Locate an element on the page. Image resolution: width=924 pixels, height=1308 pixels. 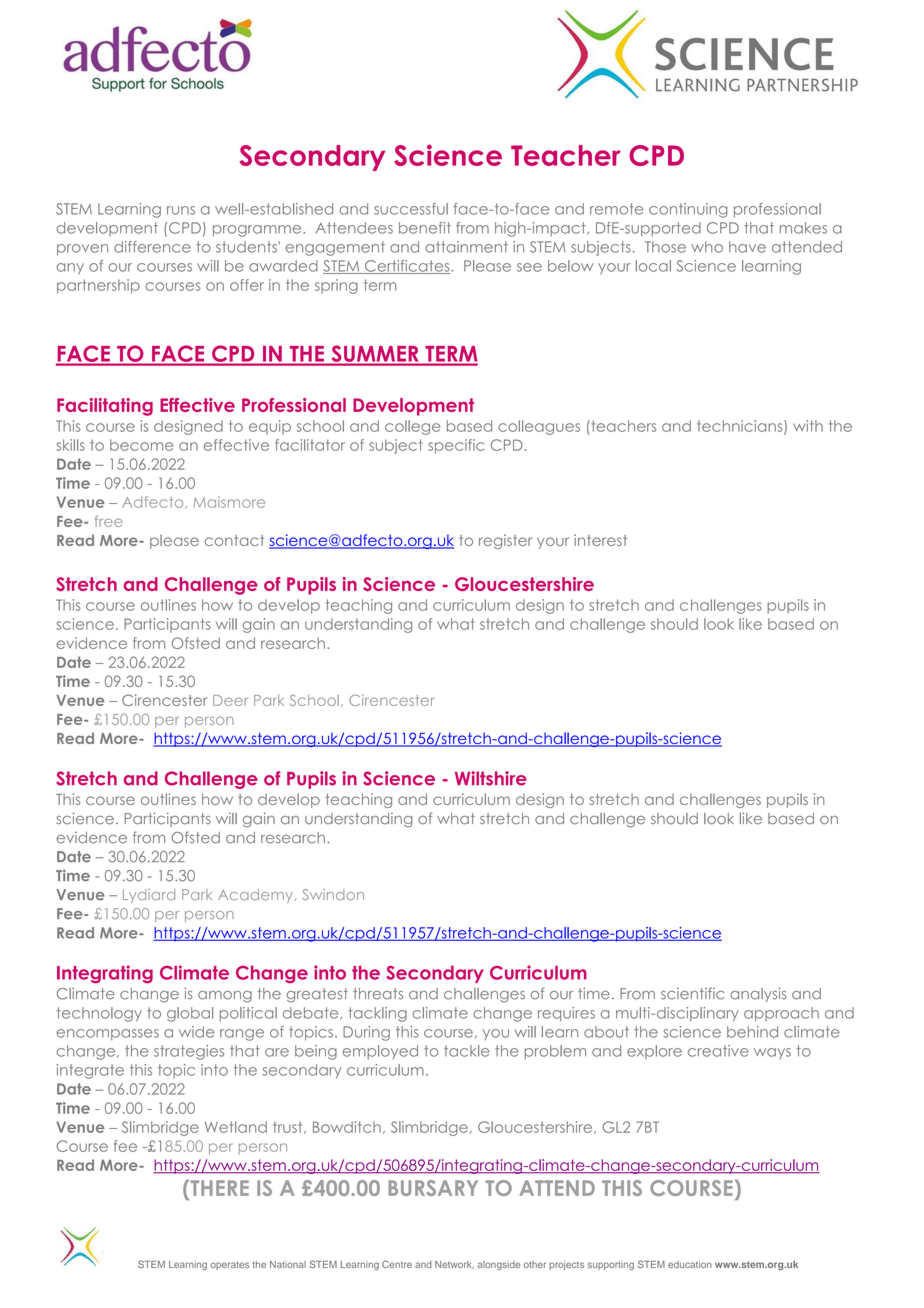
Deer is located at coordinates (230, 700).
